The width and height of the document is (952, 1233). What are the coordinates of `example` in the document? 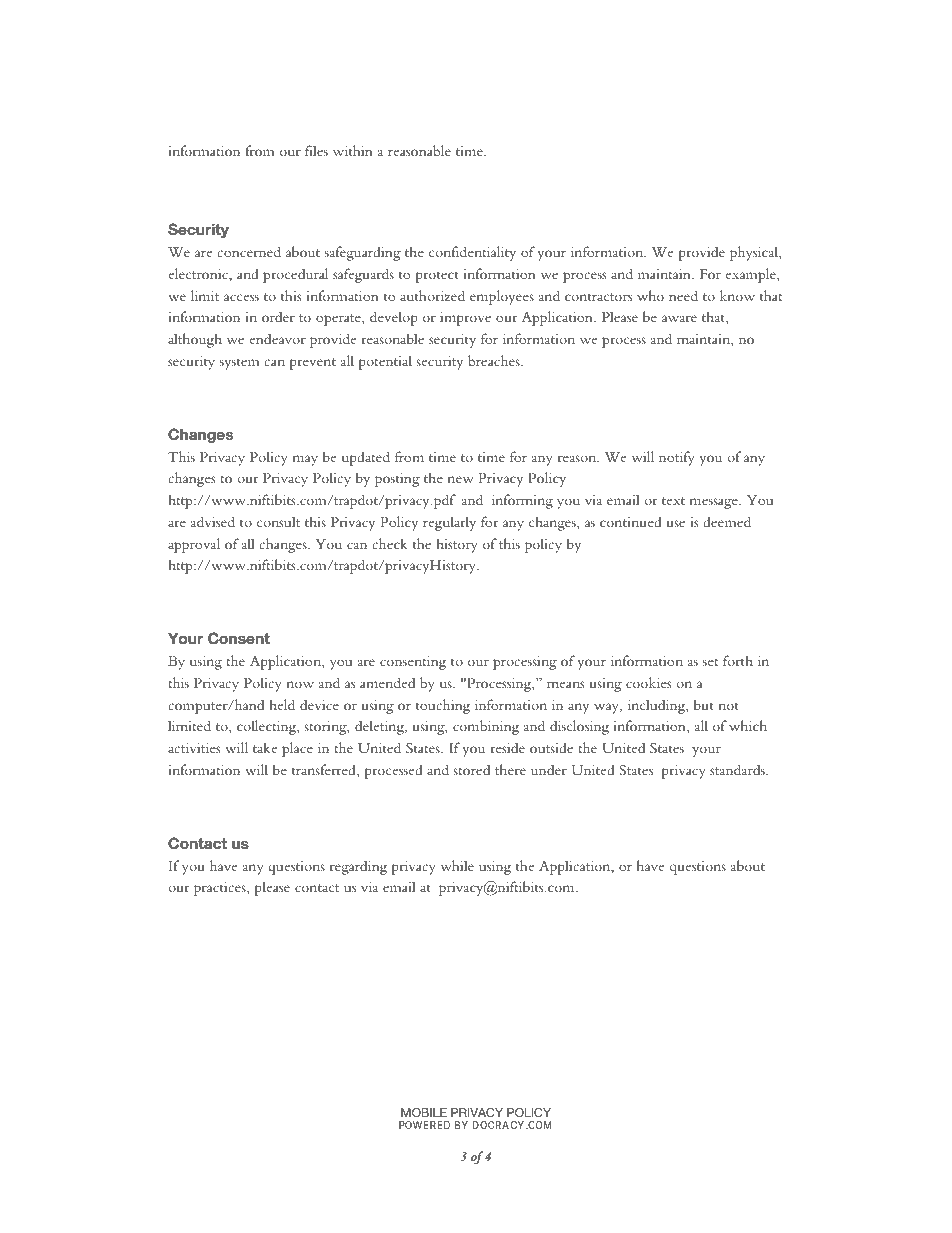 It's located at (752, 275).
